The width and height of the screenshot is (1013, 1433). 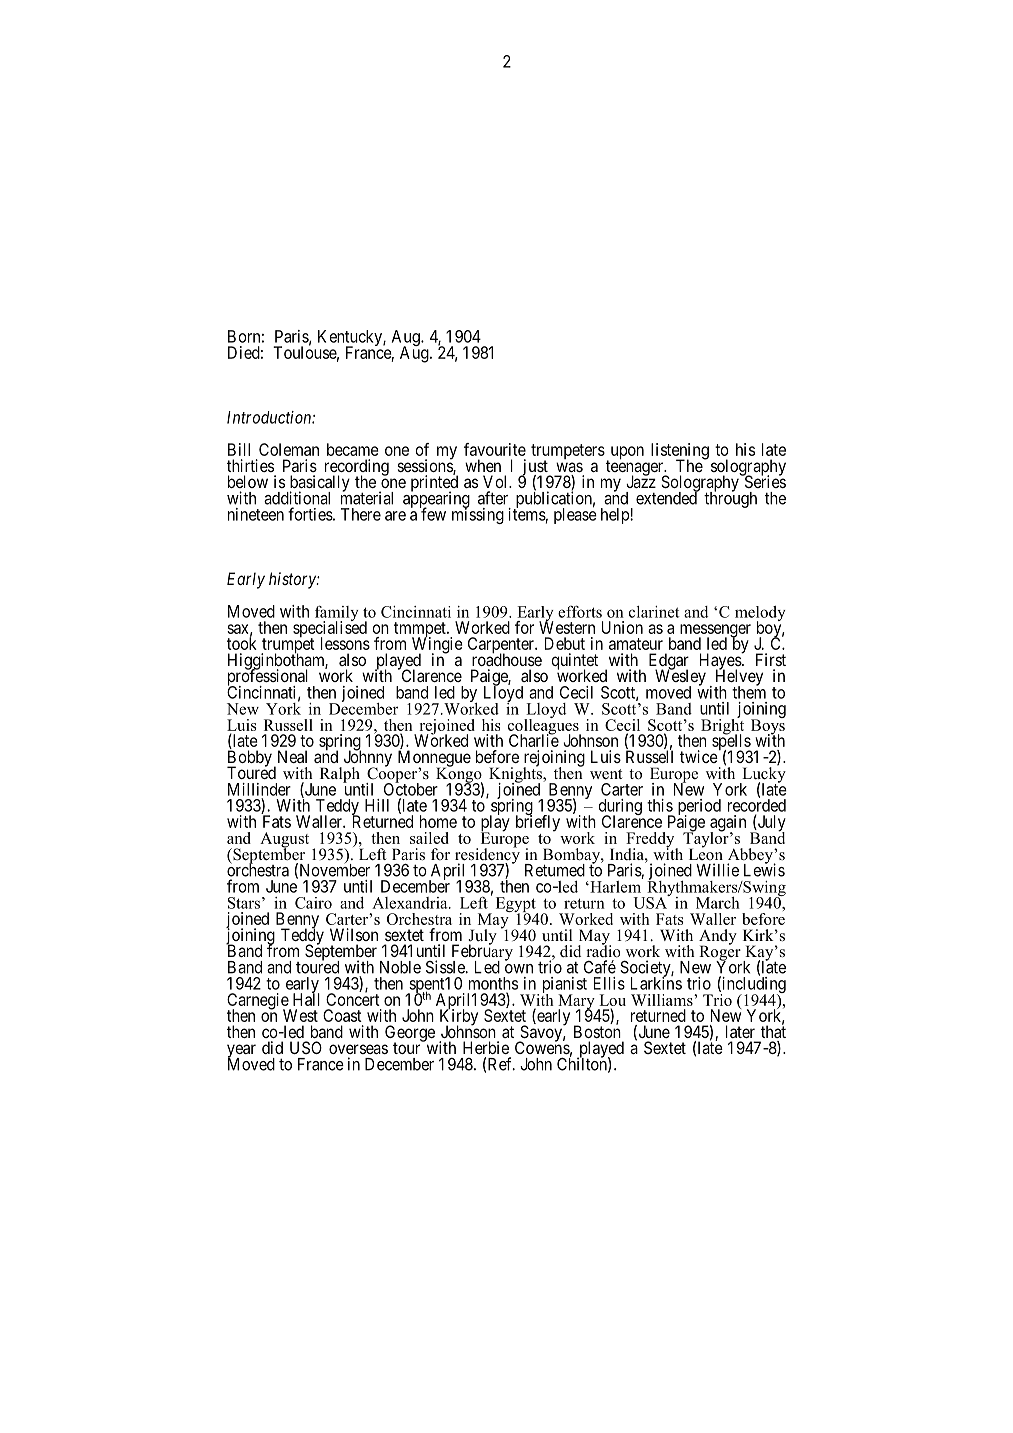 I want to click on Leon, so click(x=706, y=853).
